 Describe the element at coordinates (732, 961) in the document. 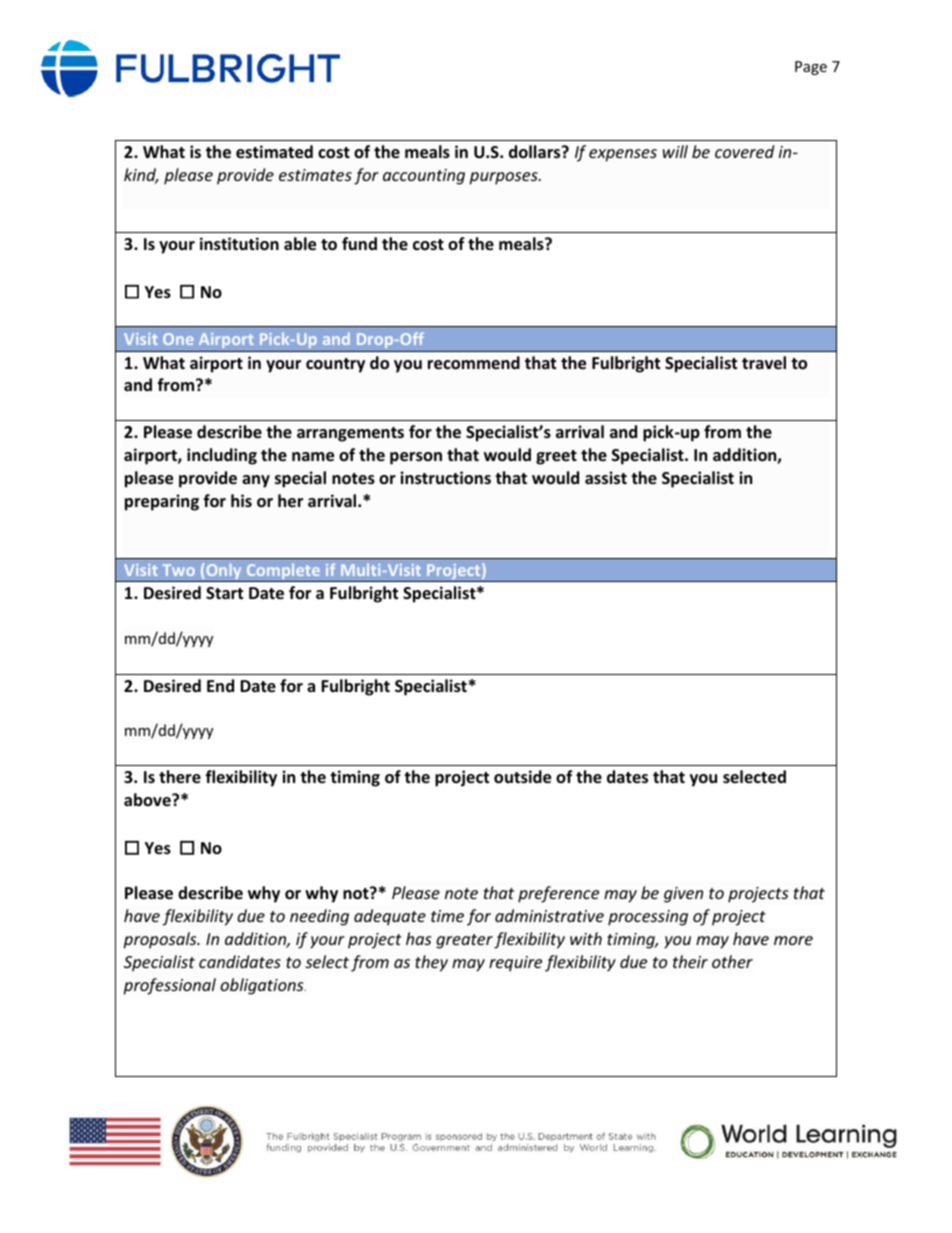

I see `other` at that location.
